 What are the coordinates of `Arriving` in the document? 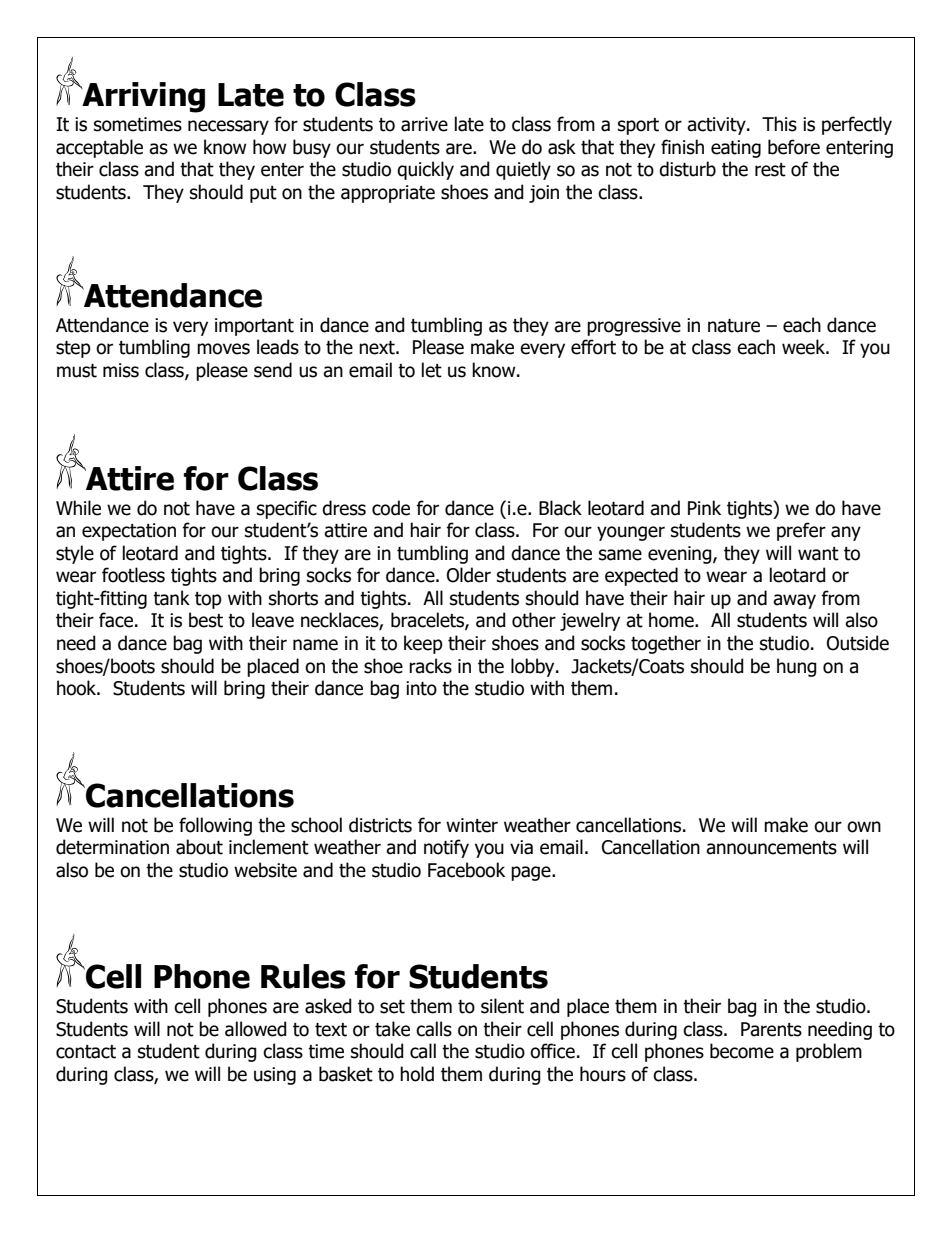 It's located at (142, 97).
